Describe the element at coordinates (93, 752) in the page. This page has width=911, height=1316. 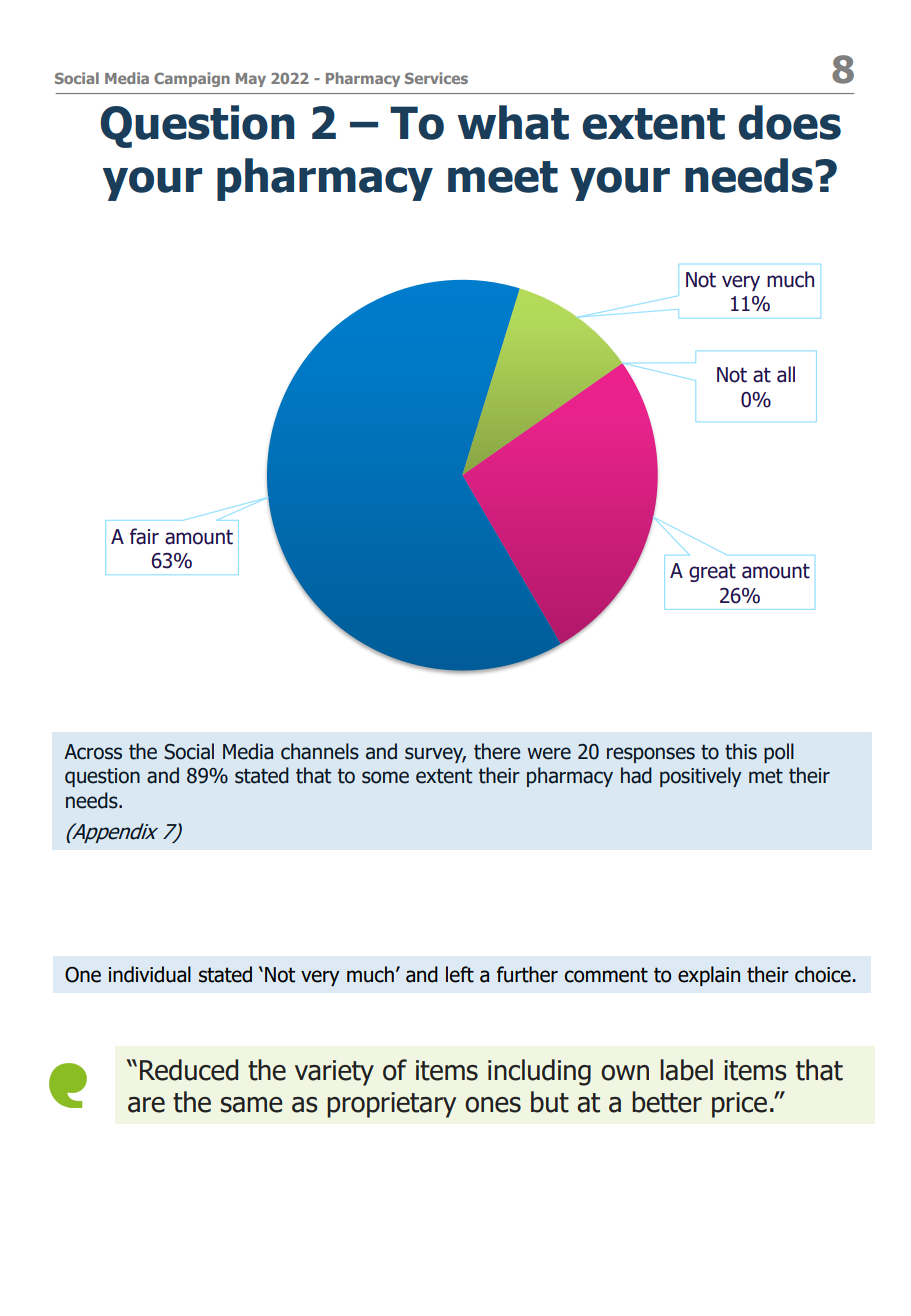
I see `Across` at that location.
